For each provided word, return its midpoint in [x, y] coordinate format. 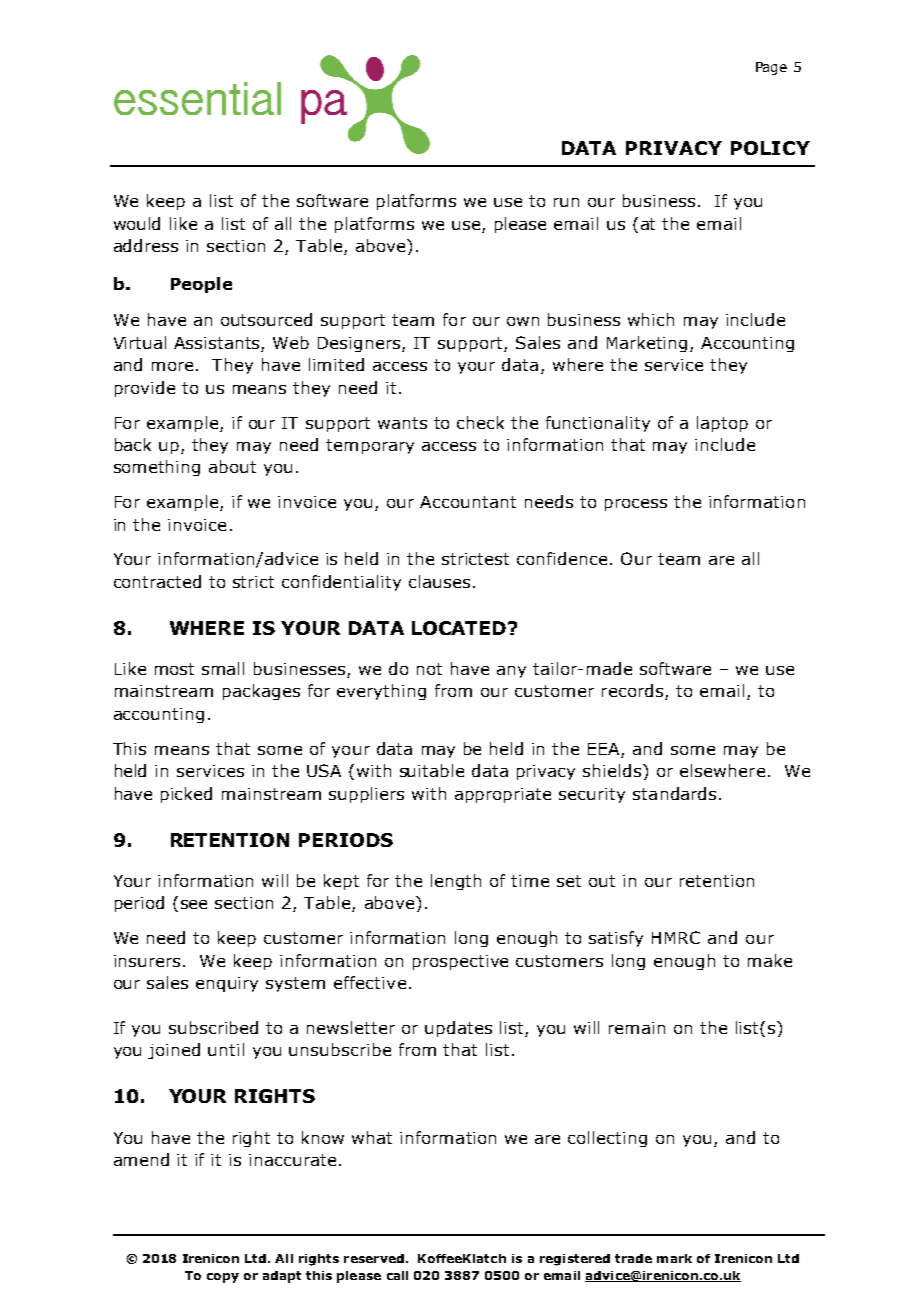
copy [223, 1278]
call [397, 1275]
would [137, 223]
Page [771, 68]
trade [633, 1258]
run [566, 202]
